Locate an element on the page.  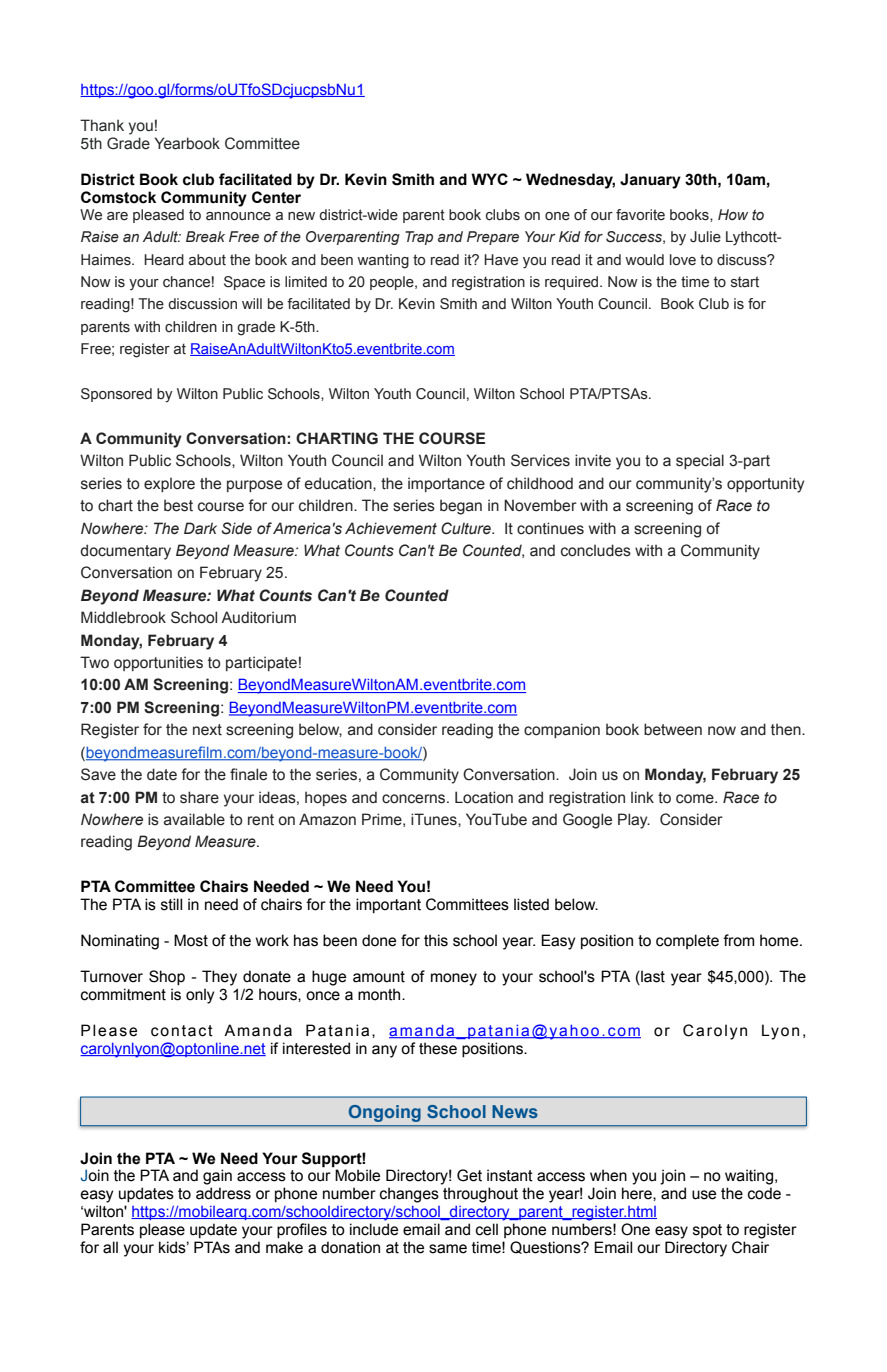
address is located at coordinates (223, 1193).
